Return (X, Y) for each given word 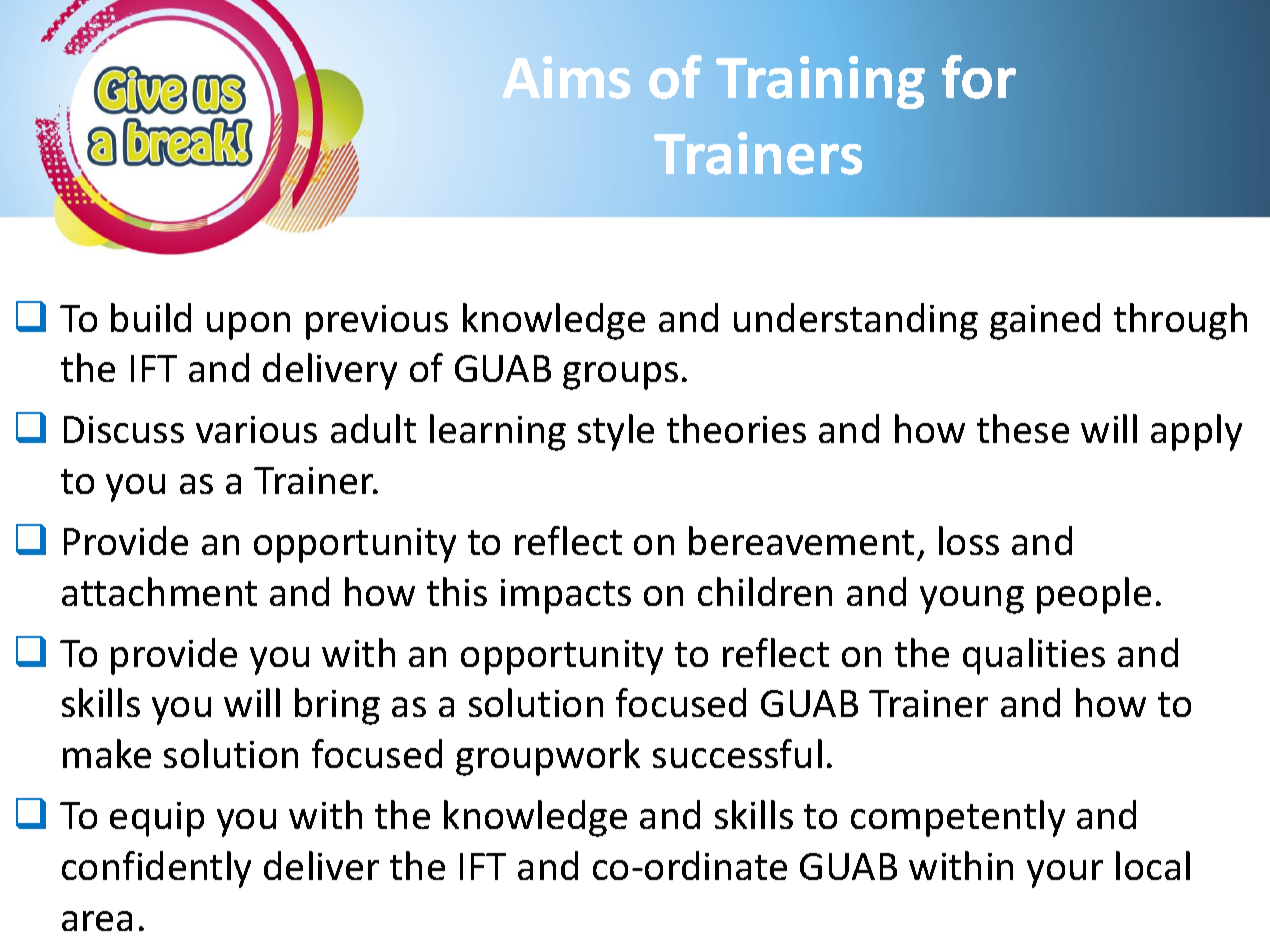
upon (248, 326)
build (151, 317)
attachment (159, 591)
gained (1045, 321)
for (979, 77)
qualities (1034, 656)
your (1065, 874)
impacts (566, 596)
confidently (156, 869)
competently (958, 818)
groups (620, 376)
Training (820, 82)
